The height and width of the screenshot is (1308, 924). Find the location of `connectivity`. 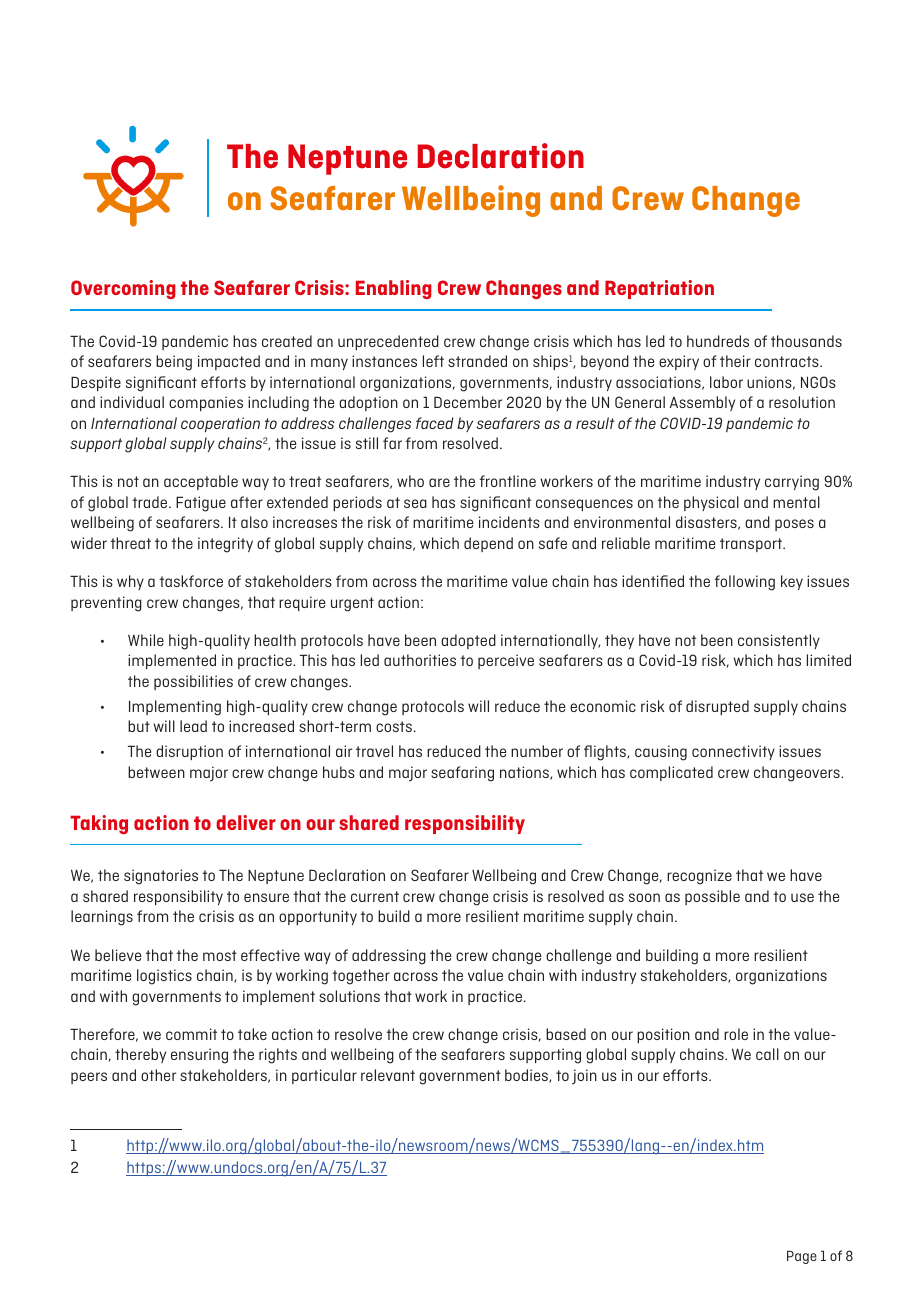

connectivity is located at coordinates (733, 752).
